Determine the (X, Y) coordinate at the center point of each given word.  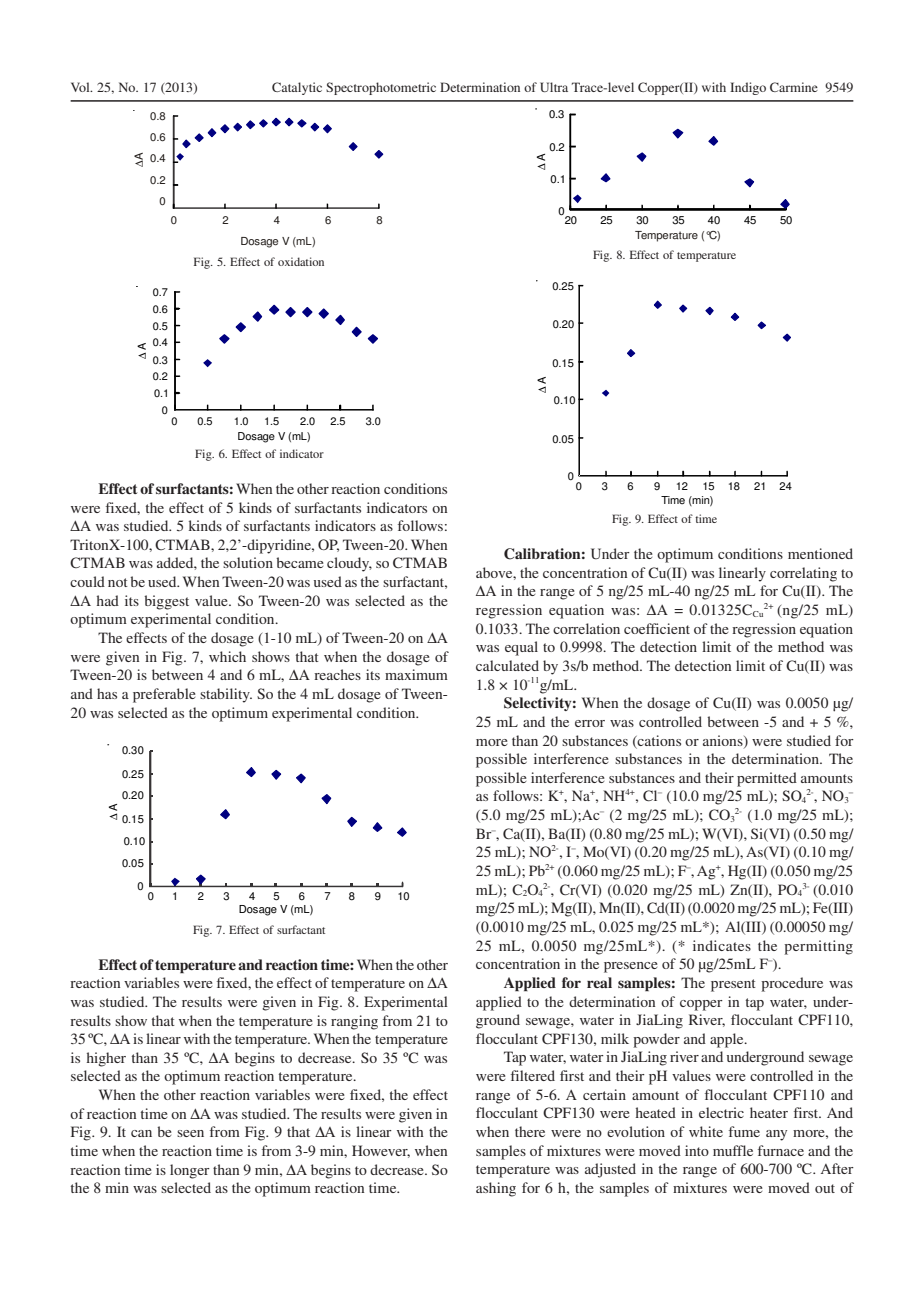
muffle (733, 1150)
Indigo (748, 88)
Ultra (554, 87)
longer (190, 1171)
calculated (507, 665)
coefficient (657, 628)
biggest (166, 602)
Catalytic (297, 88)
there (530, 1131)
